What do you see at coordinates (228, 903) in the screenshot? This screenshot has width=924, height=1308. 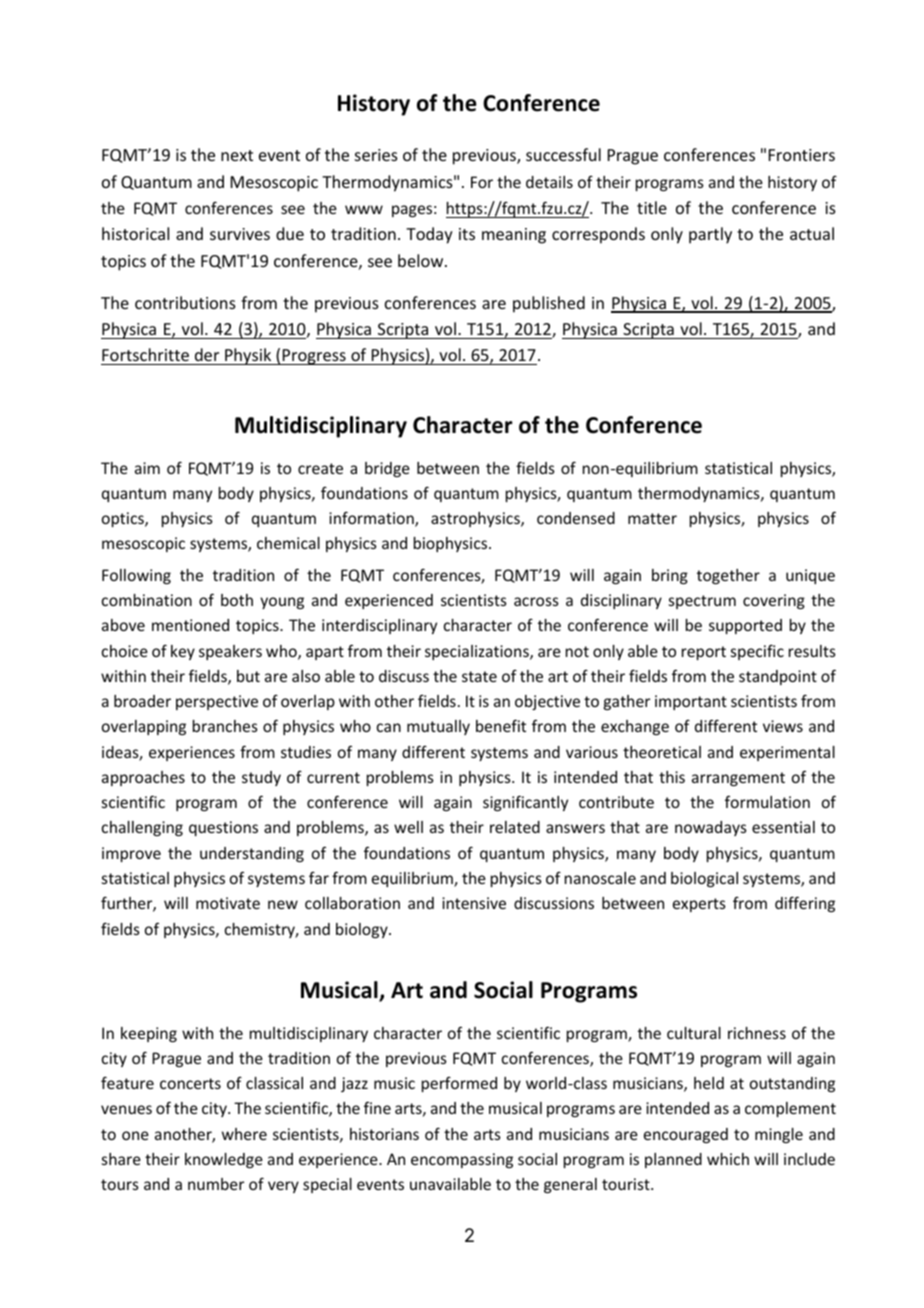 I see `motivate` at bounding box center [228, 903].
